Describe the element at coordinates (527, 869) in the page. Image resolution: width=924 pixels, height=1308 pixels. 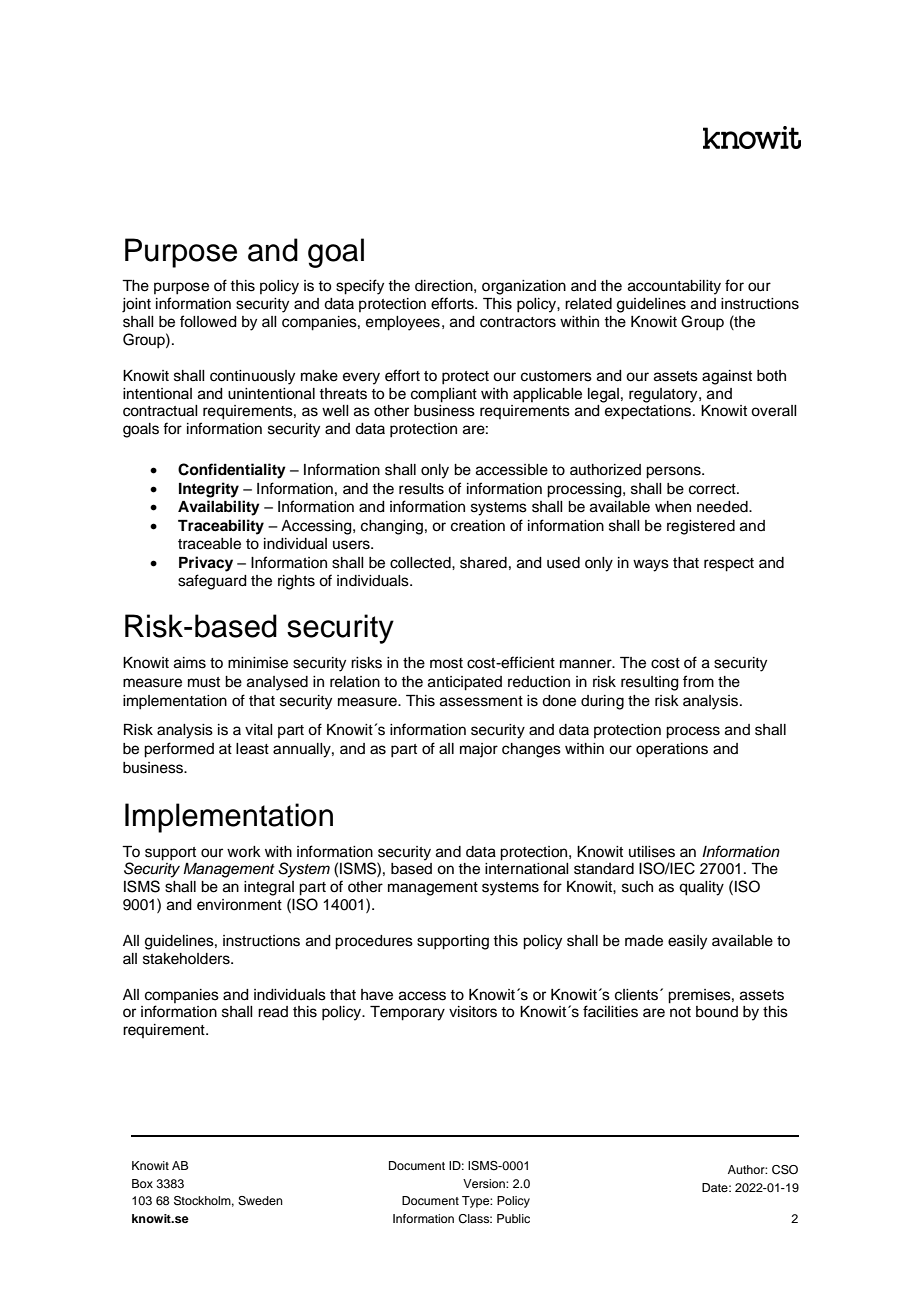
I see `international` at that location.
